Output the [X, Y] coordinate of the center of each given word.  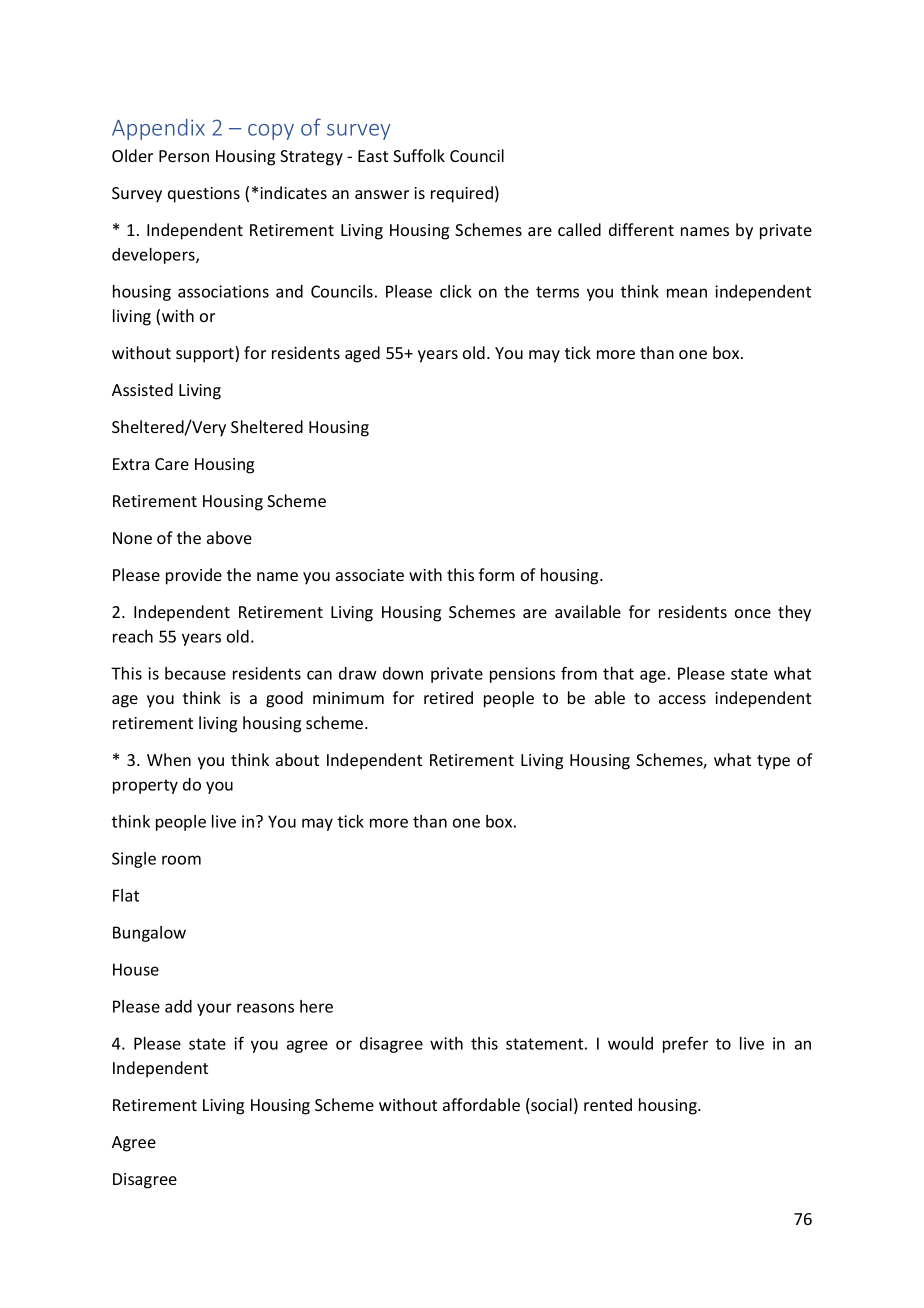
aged [362, 354]
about [297, 759]
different [641, 229]
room [181, 860]
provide [194, 576]
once [753, 613]
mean [687, 293]
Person [184, 156]
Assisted [142, 389]
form [496, 574]
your [214, 1009]
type [773, 762]
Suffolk [419, 155]
